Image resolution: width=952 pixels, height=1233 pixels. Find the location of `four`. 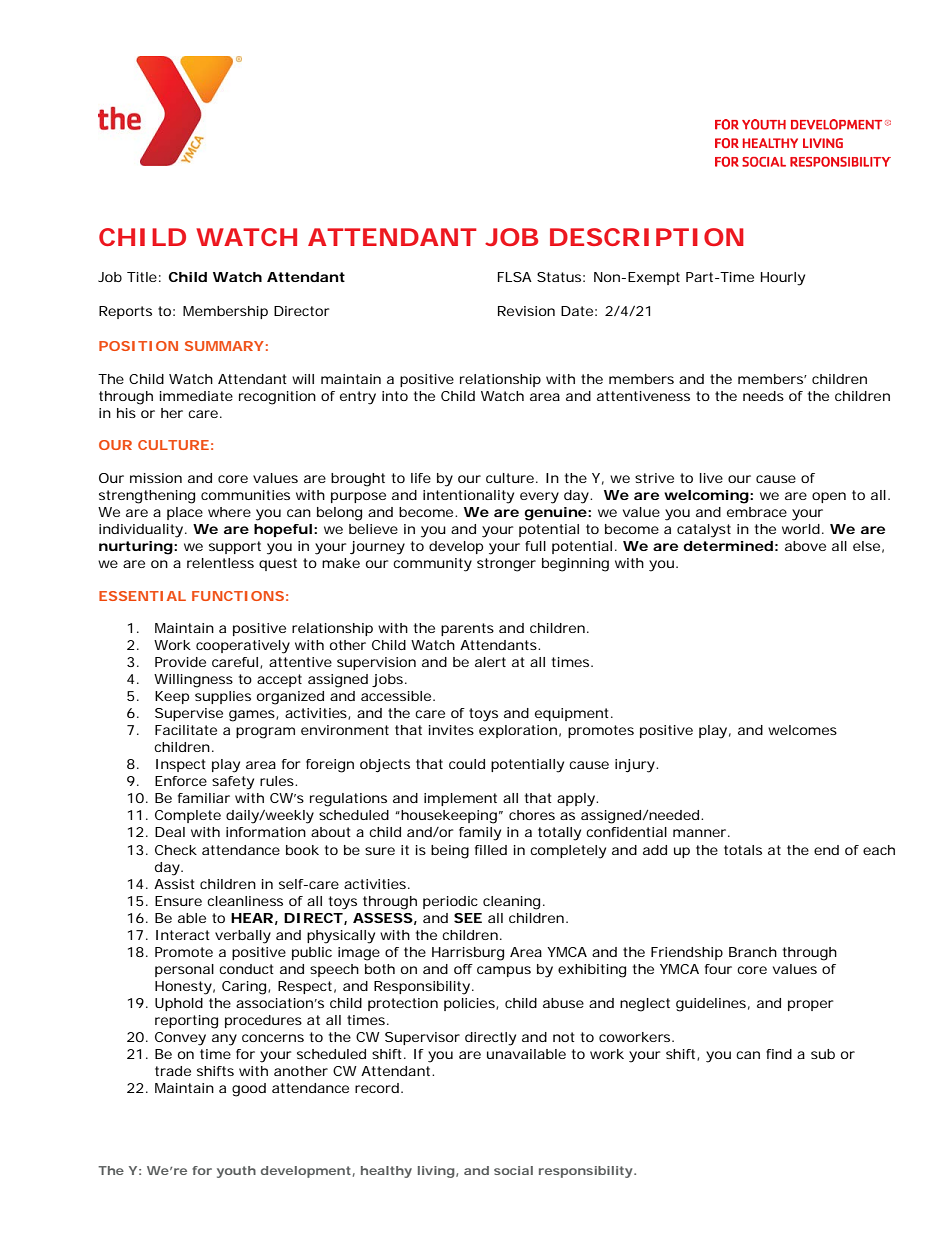

four is located at coordinates (718, 969).
